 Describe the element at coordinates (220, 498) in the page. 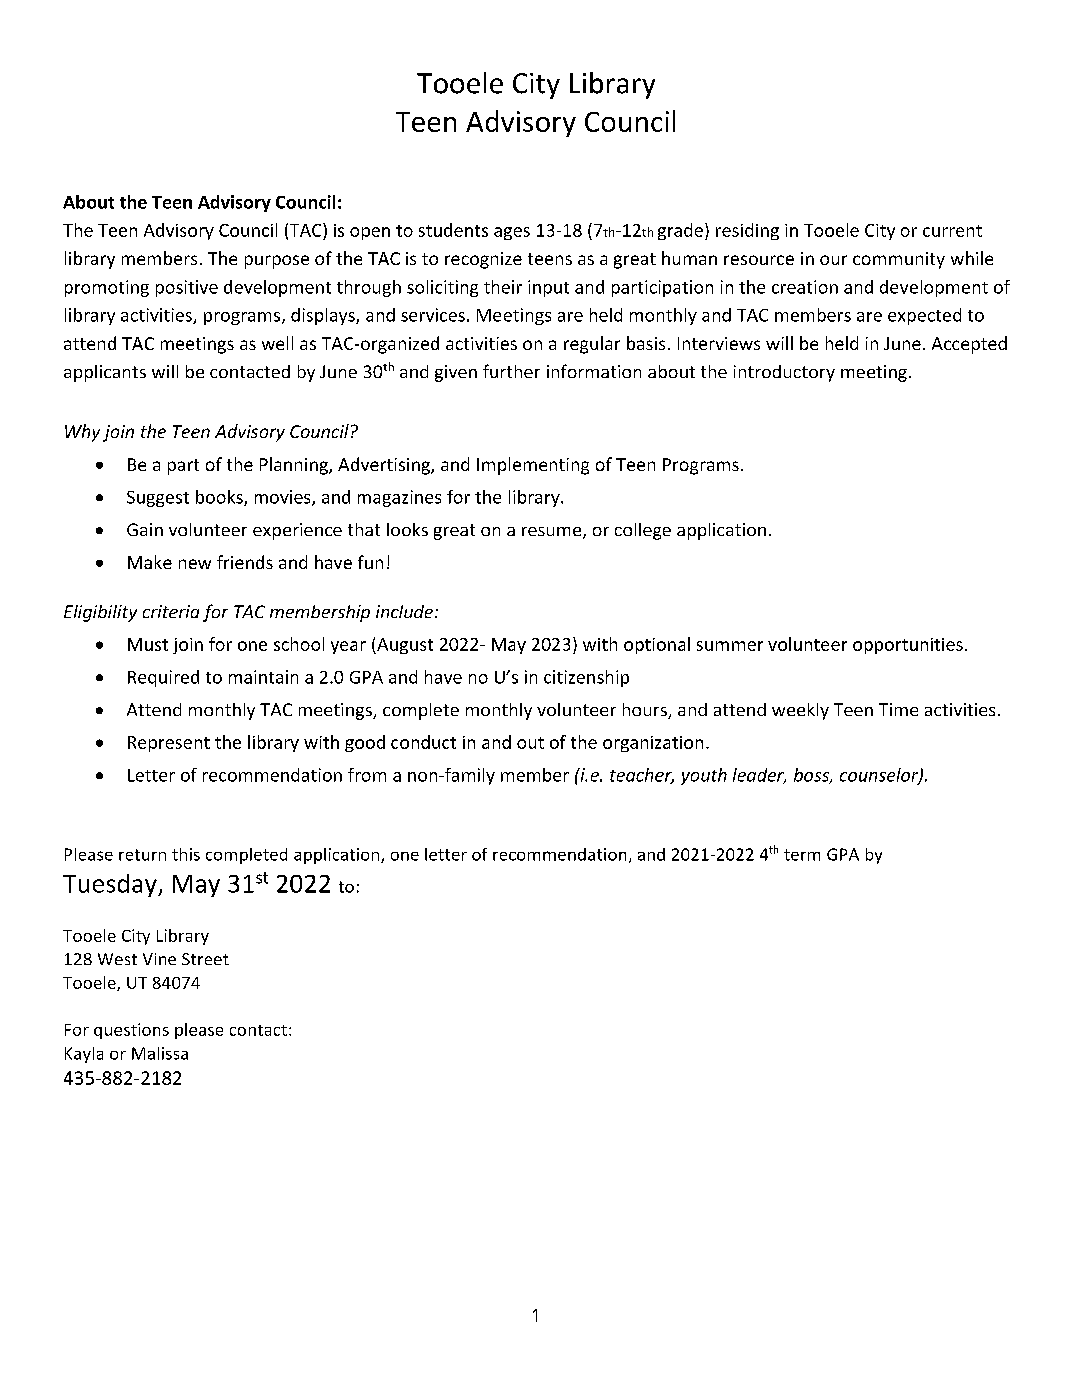

I see `books` at that location.
